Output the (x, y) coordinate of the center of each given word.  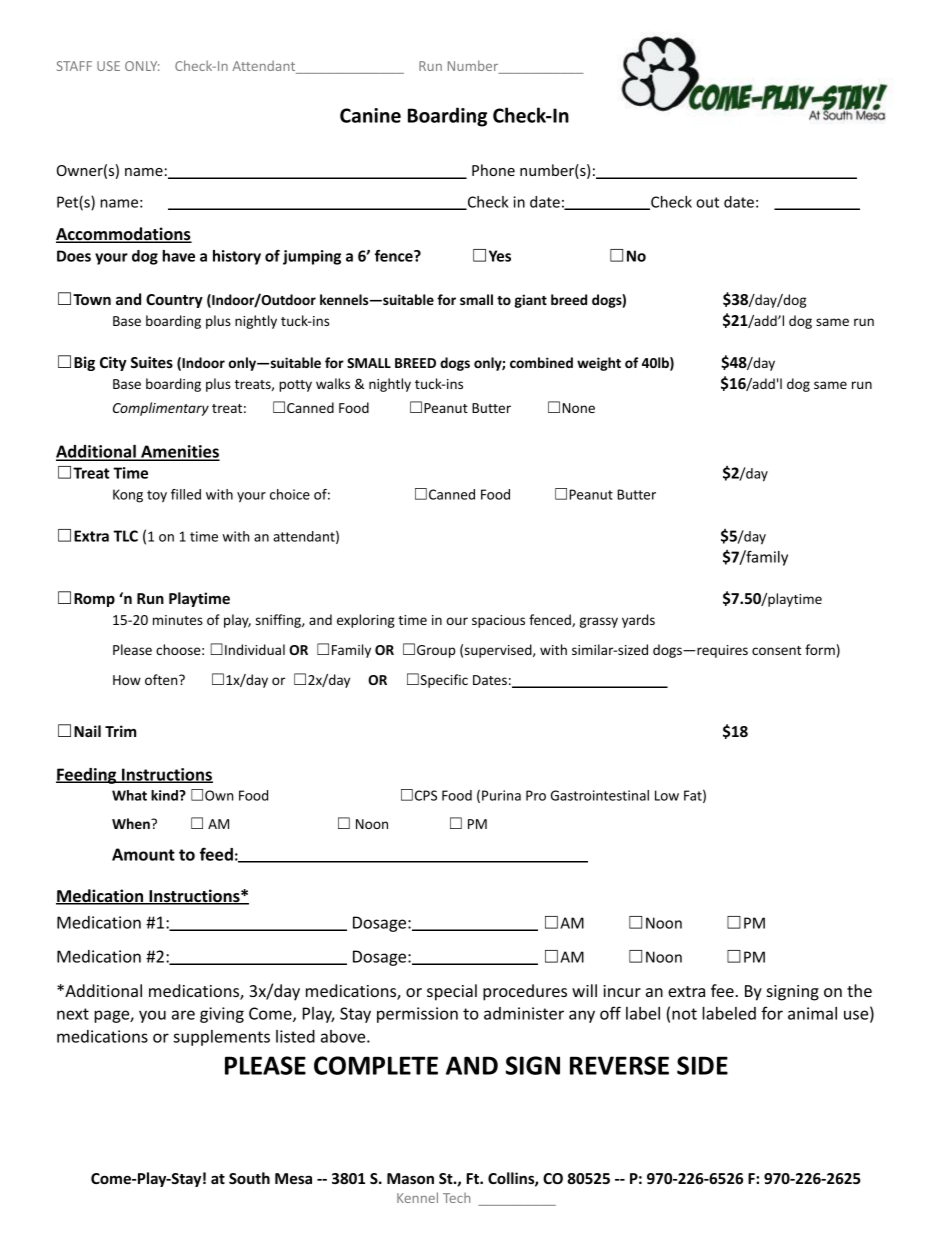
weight (599, 364)
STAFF (74, 66)
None (579, 408)
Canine (370, 115)
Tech (456, 1198)
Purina (501, 795)
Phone (493, 170)
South (249, 1178)
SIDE (702, 1065)
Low (667, 795)
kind (165, 795)
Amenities (179, 452)
